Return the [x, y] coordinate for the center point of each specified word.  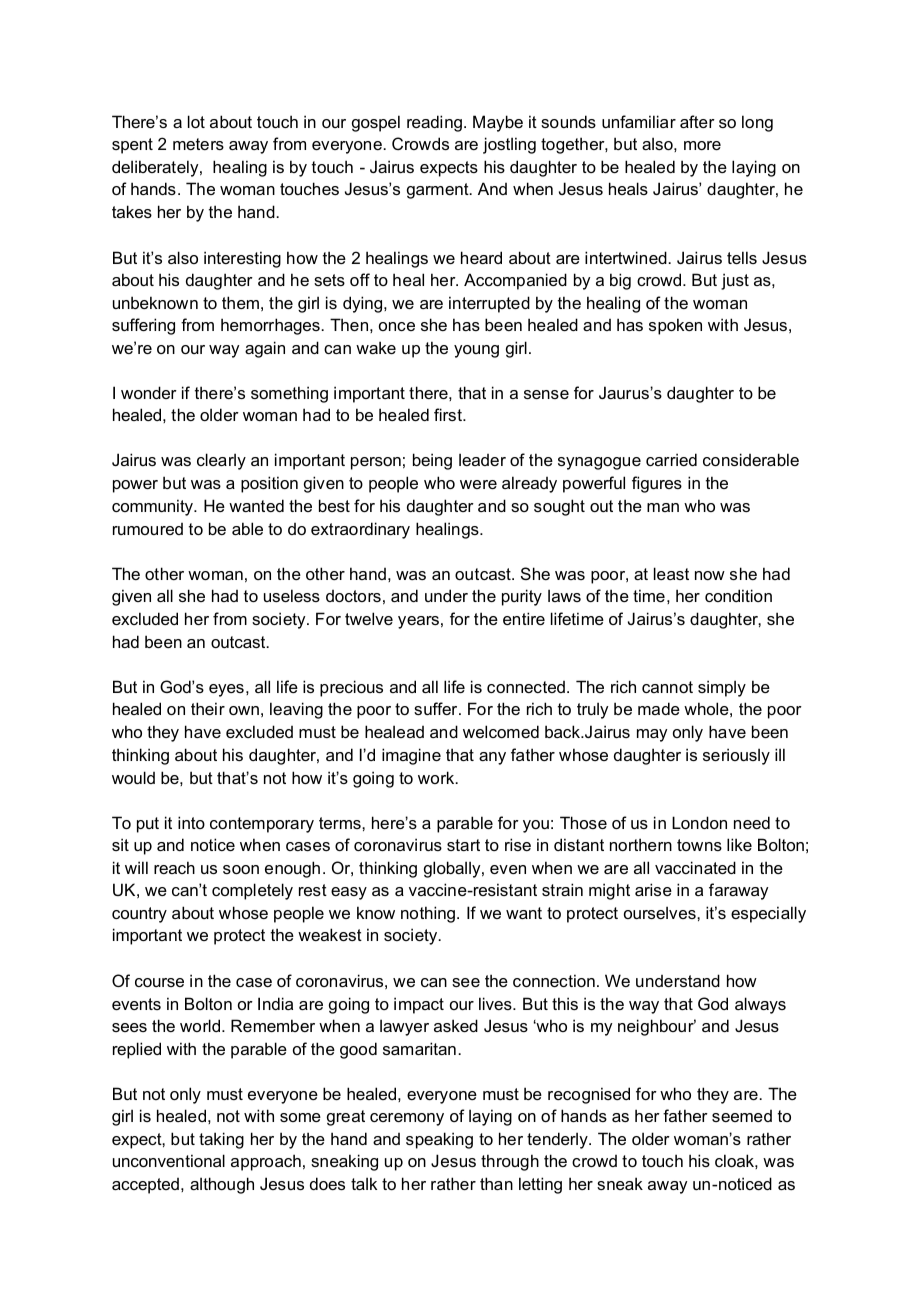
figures [657, 484]
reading [434, 123]
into [191, 822]
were [478, 484]
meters [198, 144]
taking [221, 1140]
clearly [221, 461]
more [702, 145]
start [463, 845]
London [699, 822]
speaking [439, 1140]
